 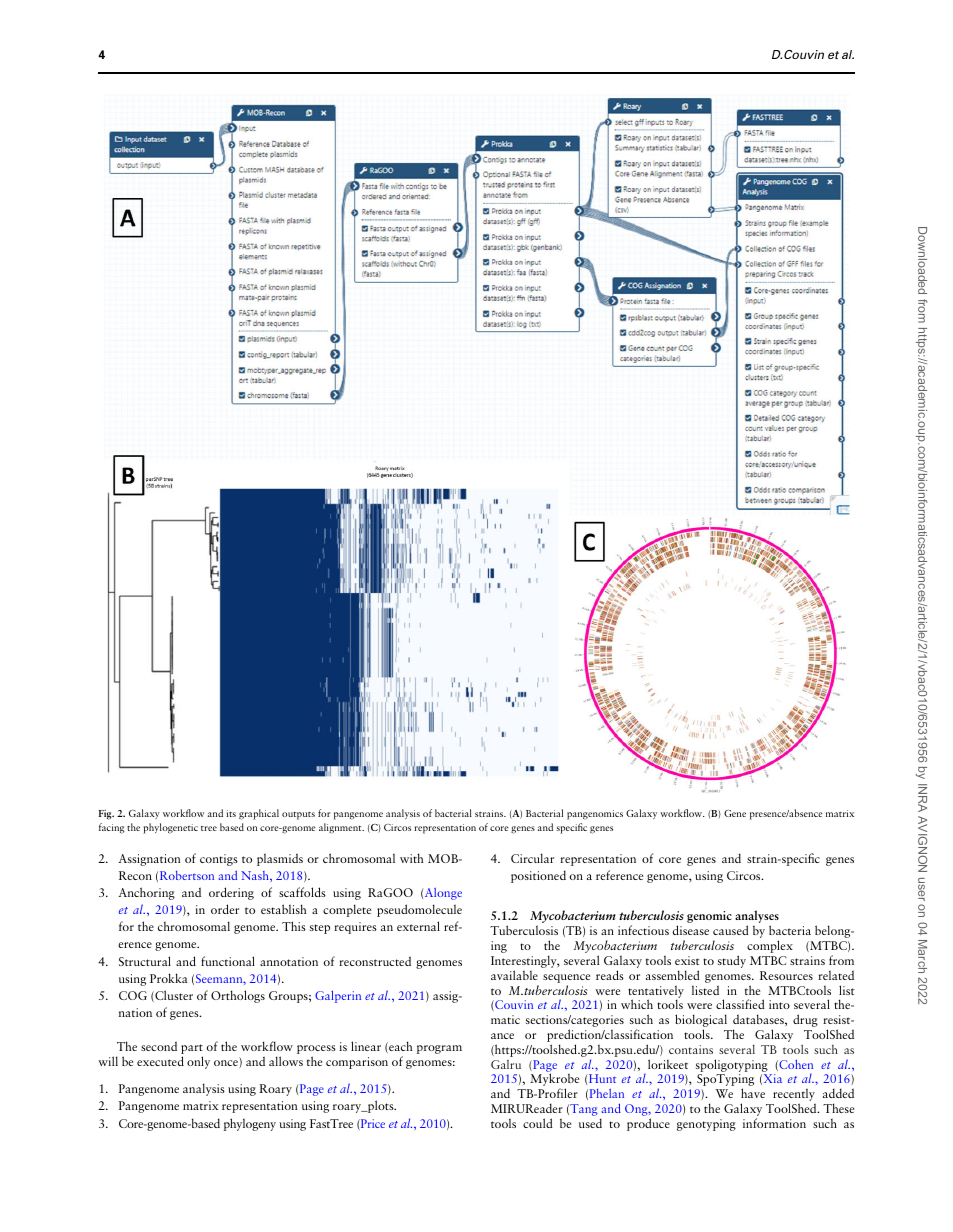 I want to click on analyses, so click(x=757, y=918).
